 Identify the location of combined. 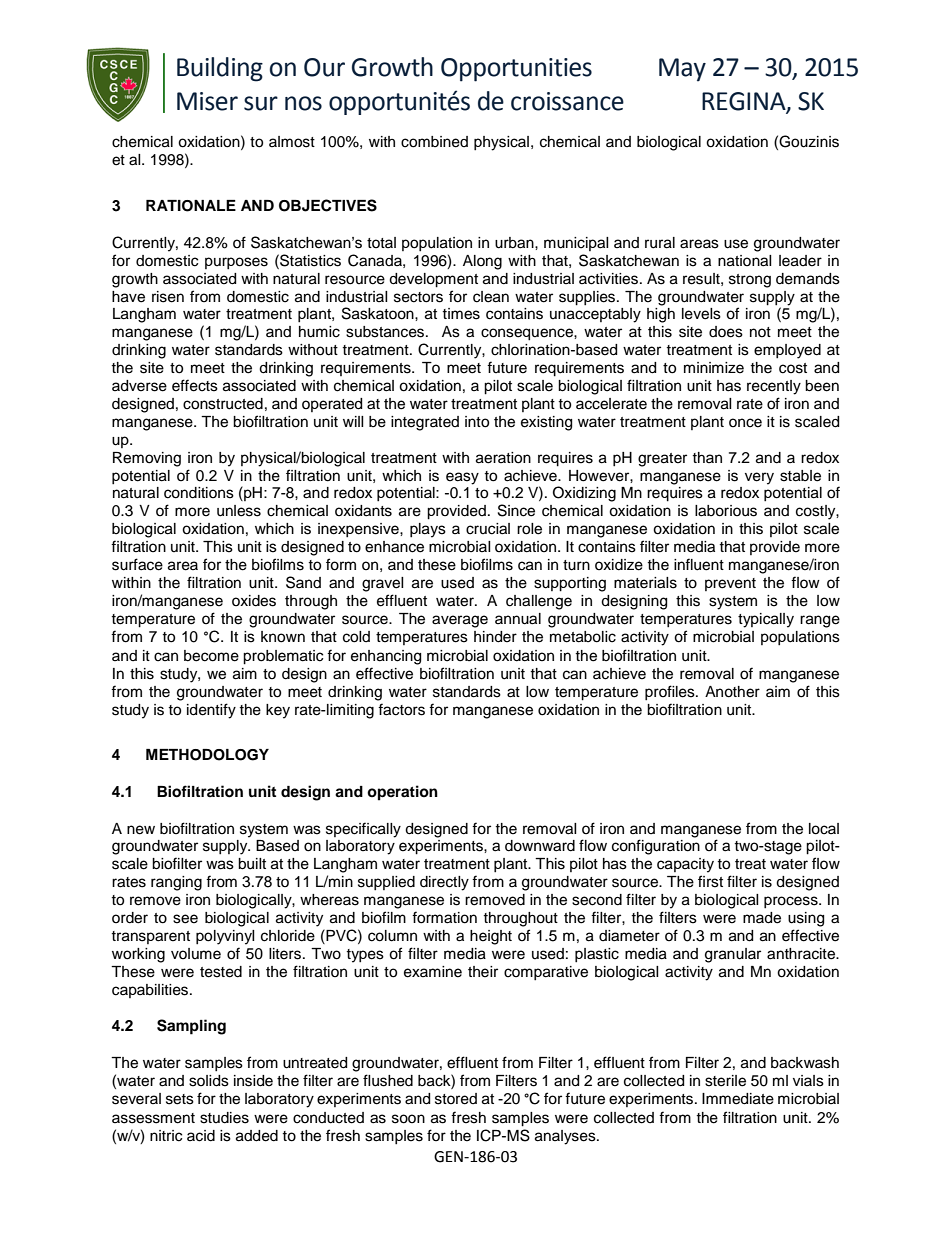
(434, 142).
